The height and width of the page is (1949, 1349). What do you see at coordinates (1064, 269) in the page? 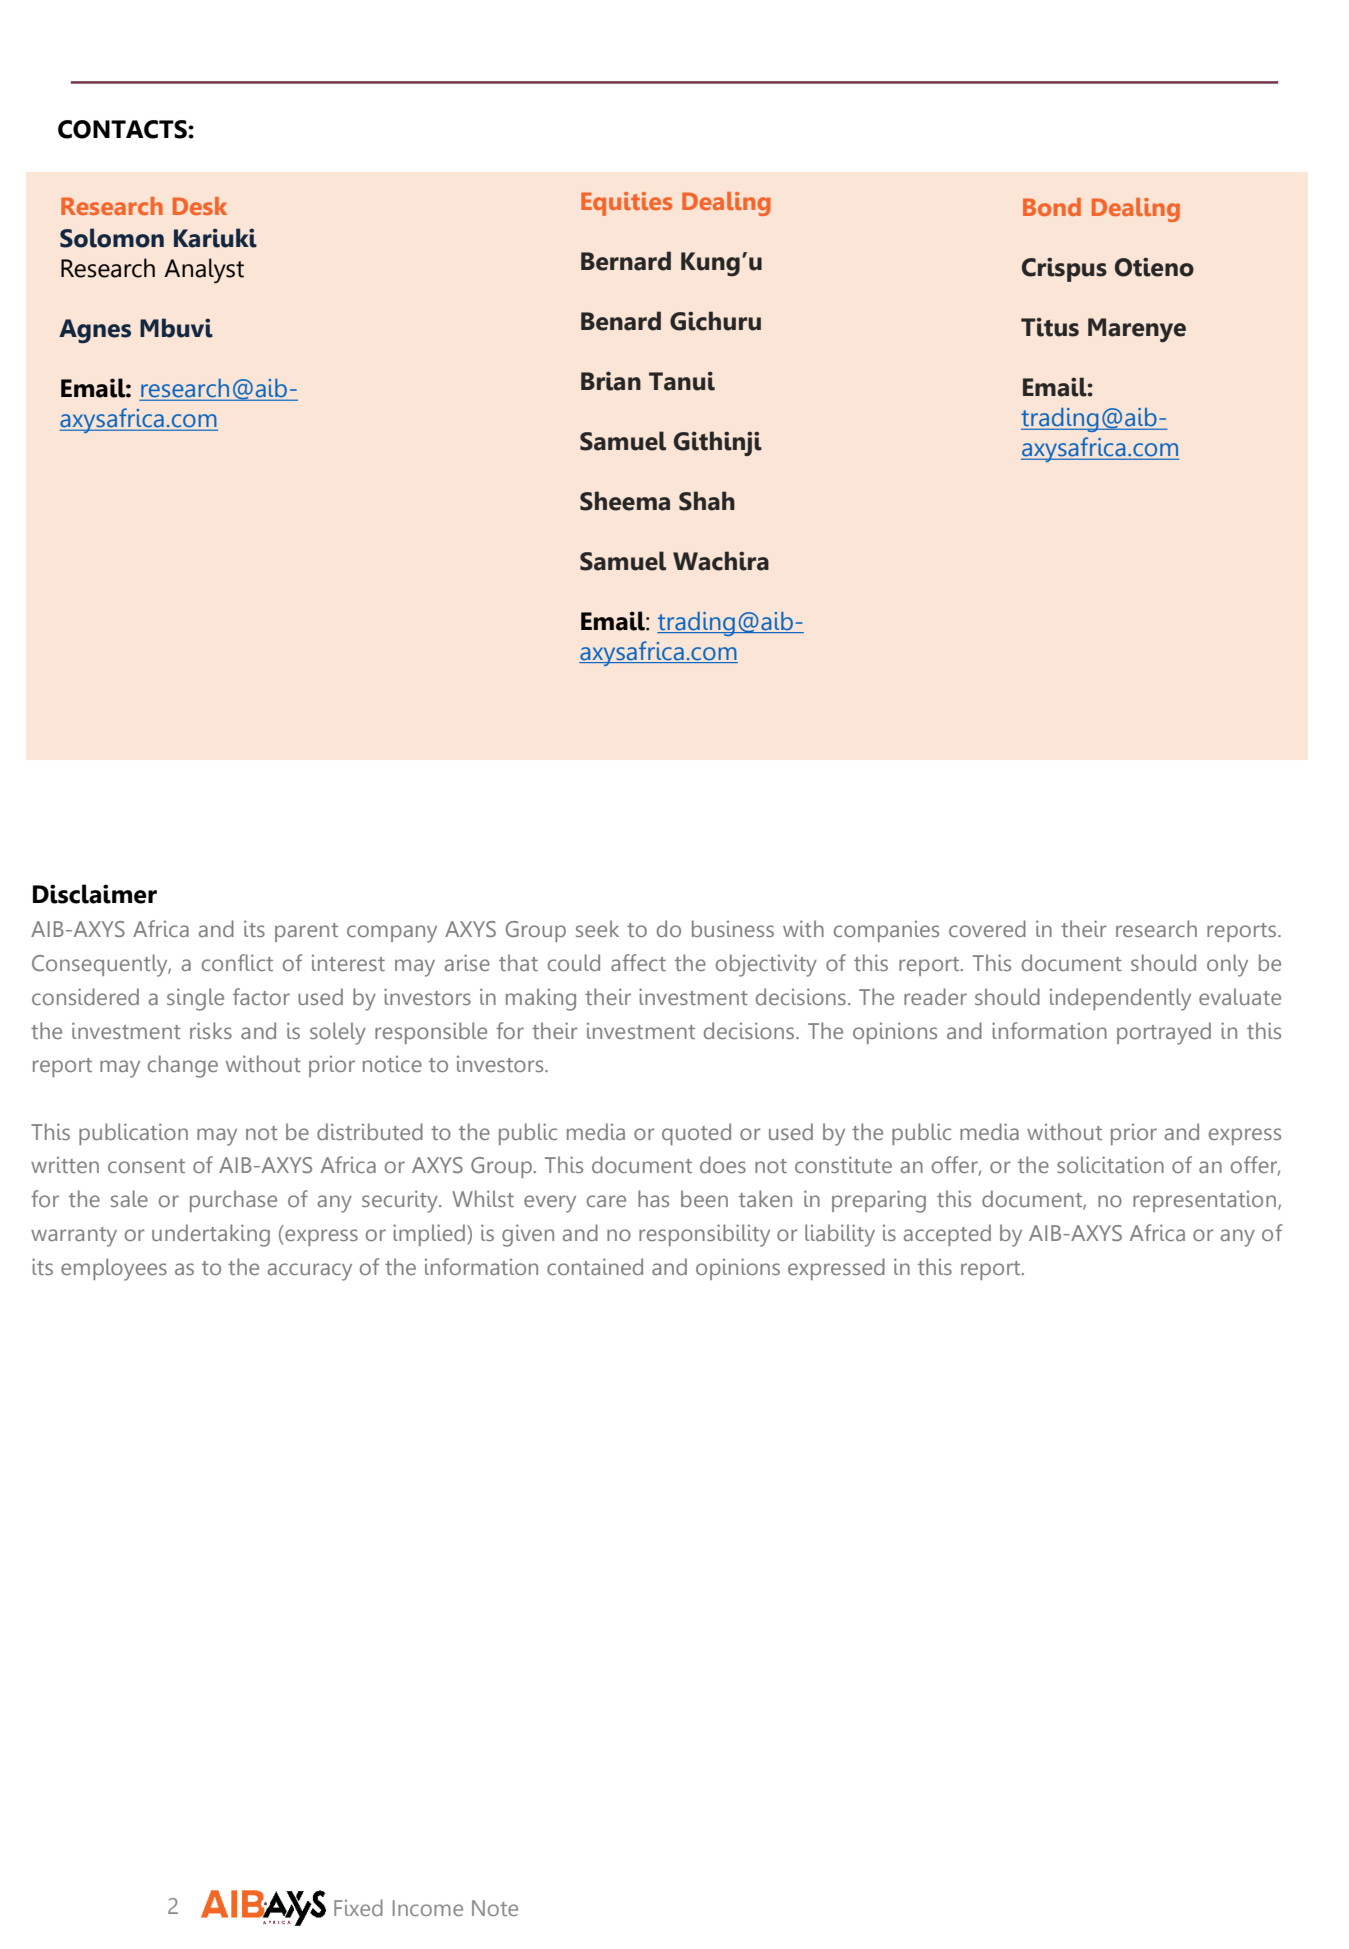
I see `Crispus` at bounding box center [1064, 269].
